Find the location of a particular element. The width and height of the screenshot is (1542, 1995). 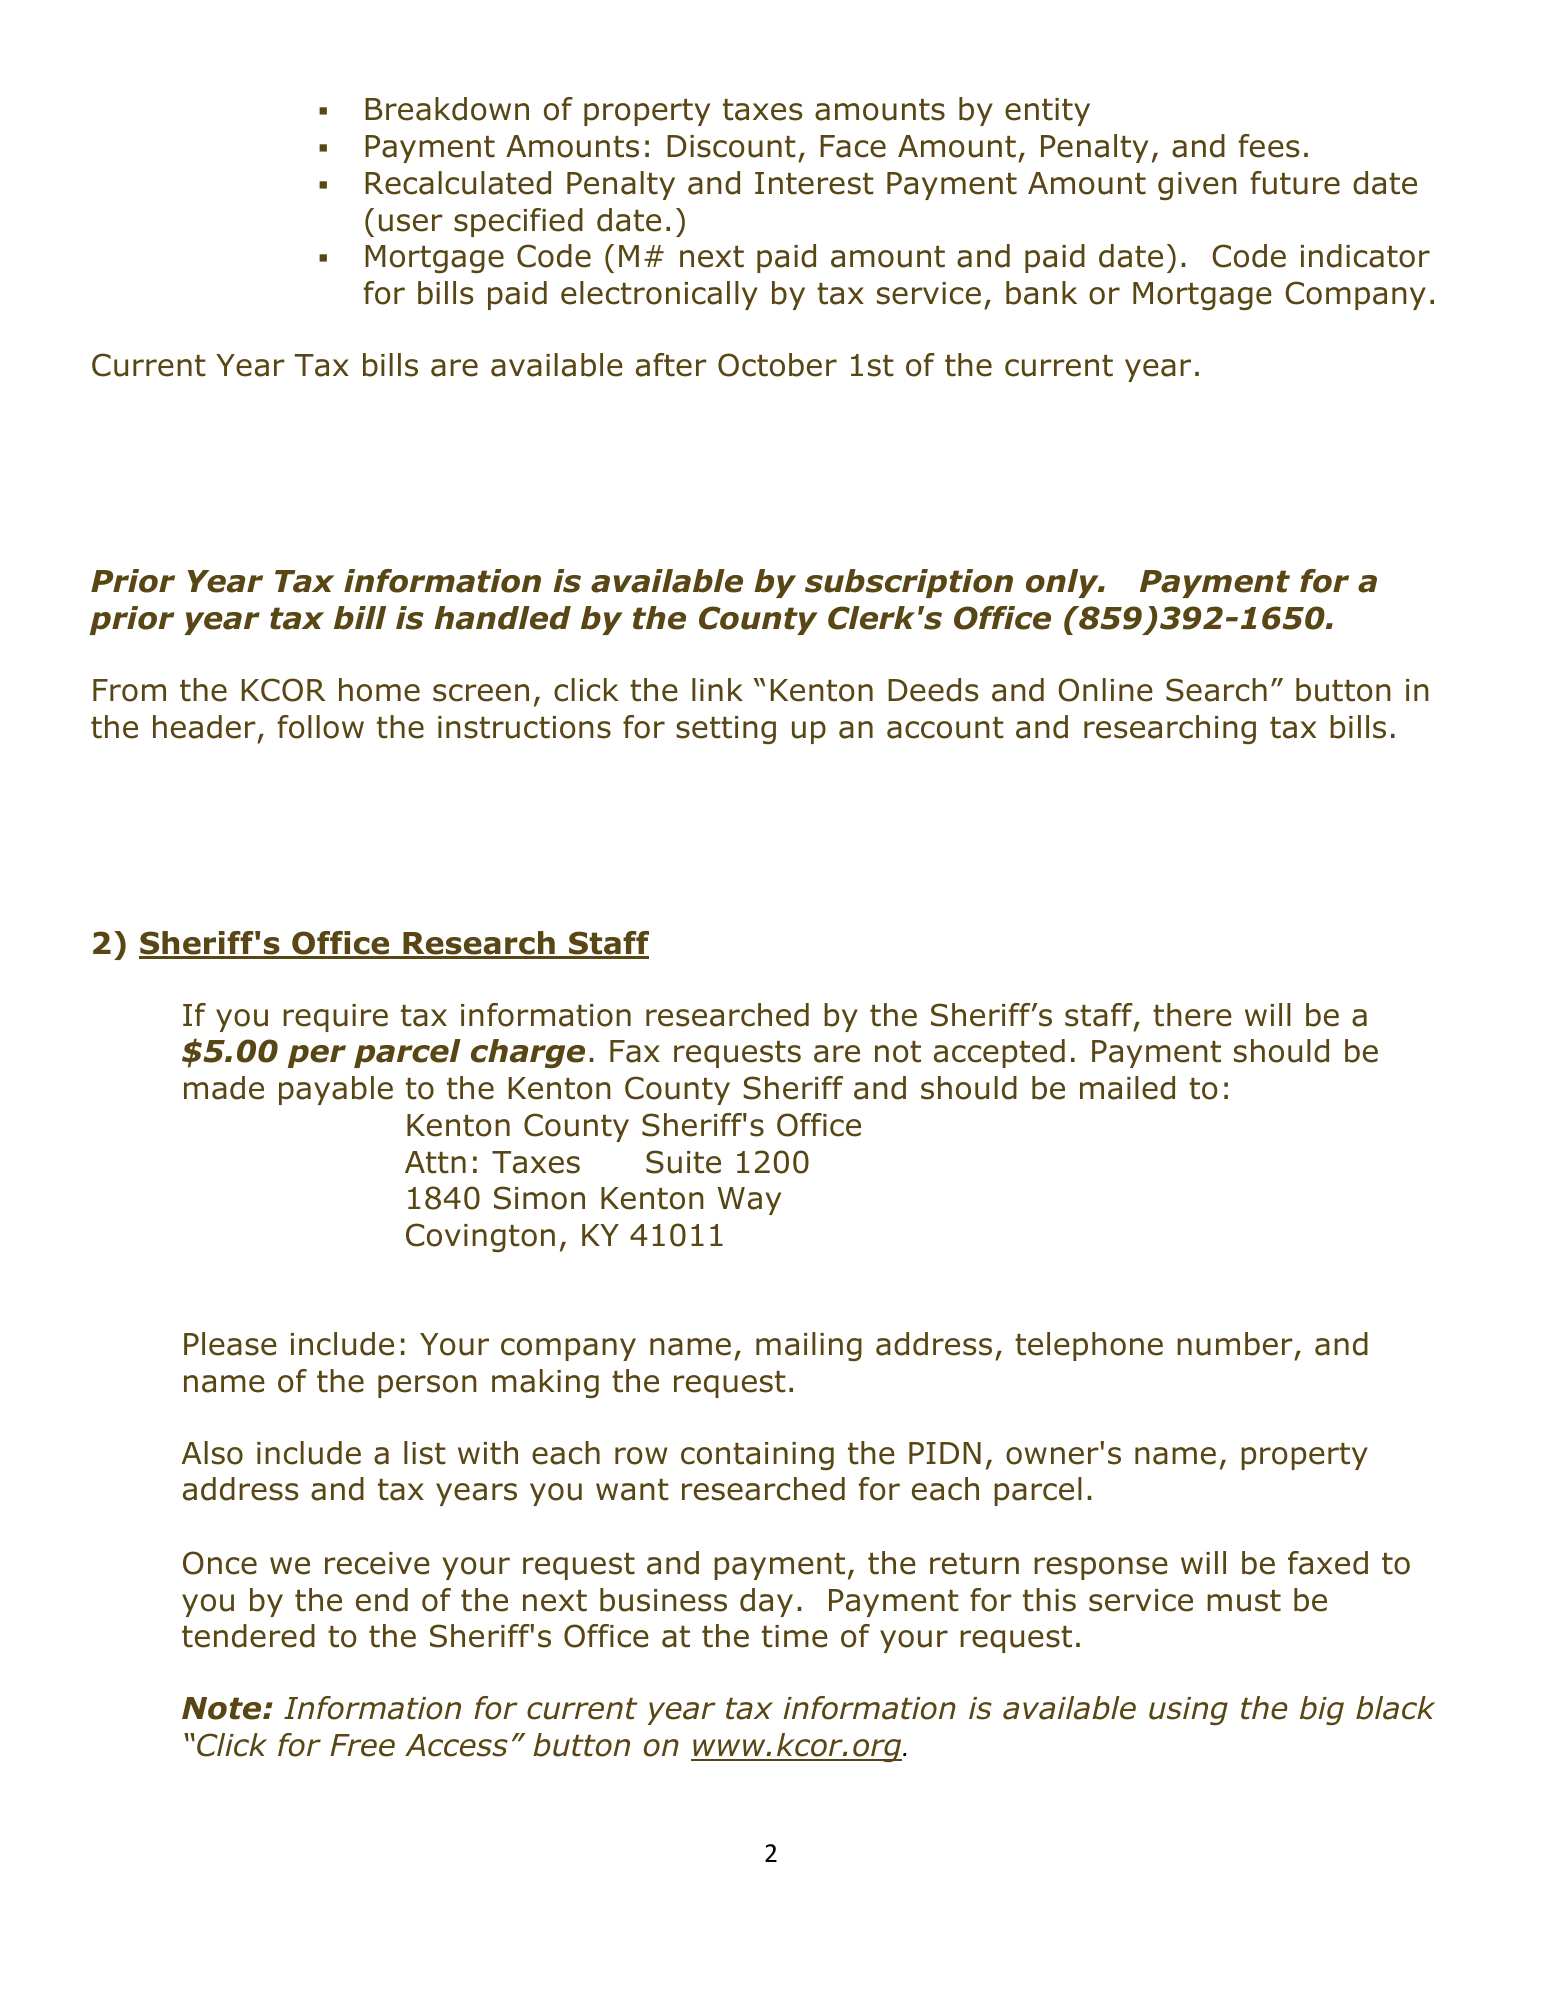

user is located at coordinates (411, 223).
